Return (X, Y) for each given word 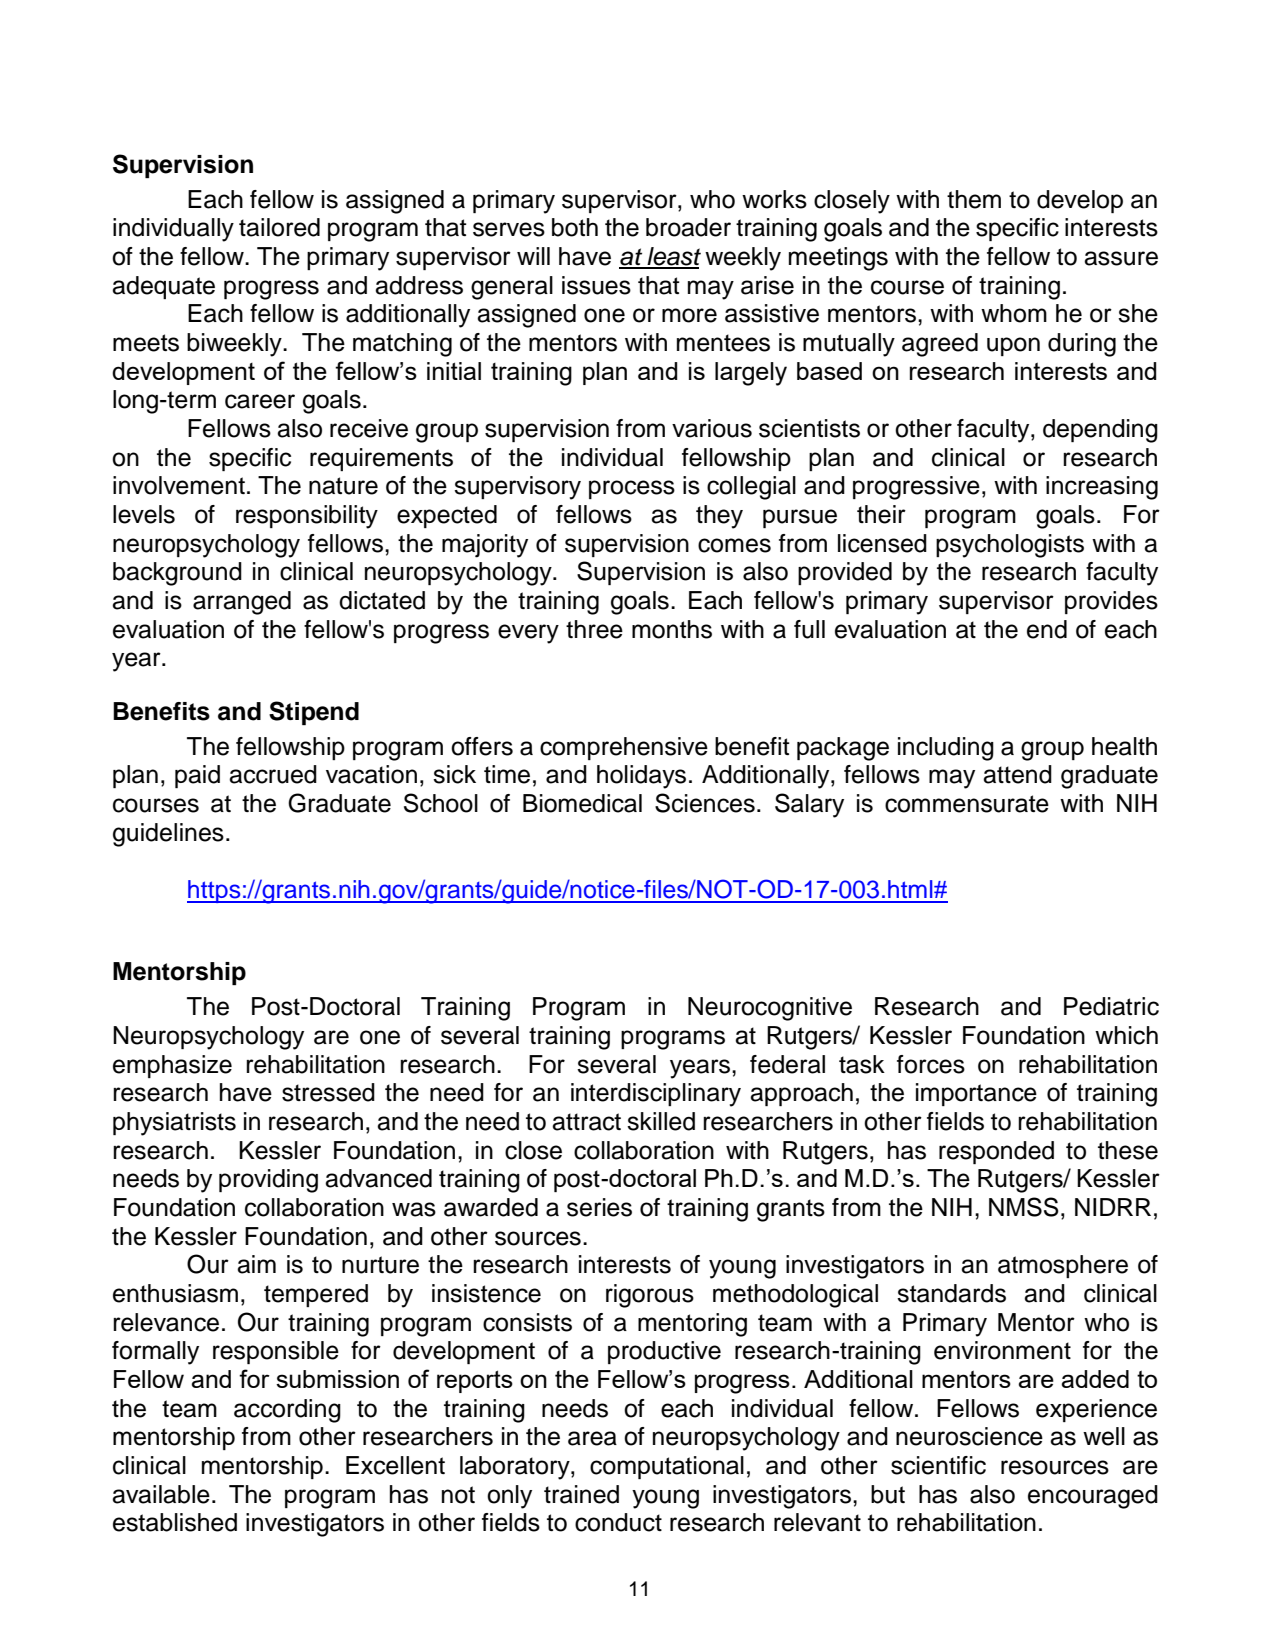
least (673, 257)
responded (996, 1152)
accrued (273, 774)
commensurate (967, 804)
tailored (279, 227)
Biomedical (582, 803)
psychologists (1010, 546)
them (974, 199)
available (161, 1494)
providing (268, 1181)
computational (667, 1467)
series (599, 1207)
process (632, 489)
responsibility (307, 517)
